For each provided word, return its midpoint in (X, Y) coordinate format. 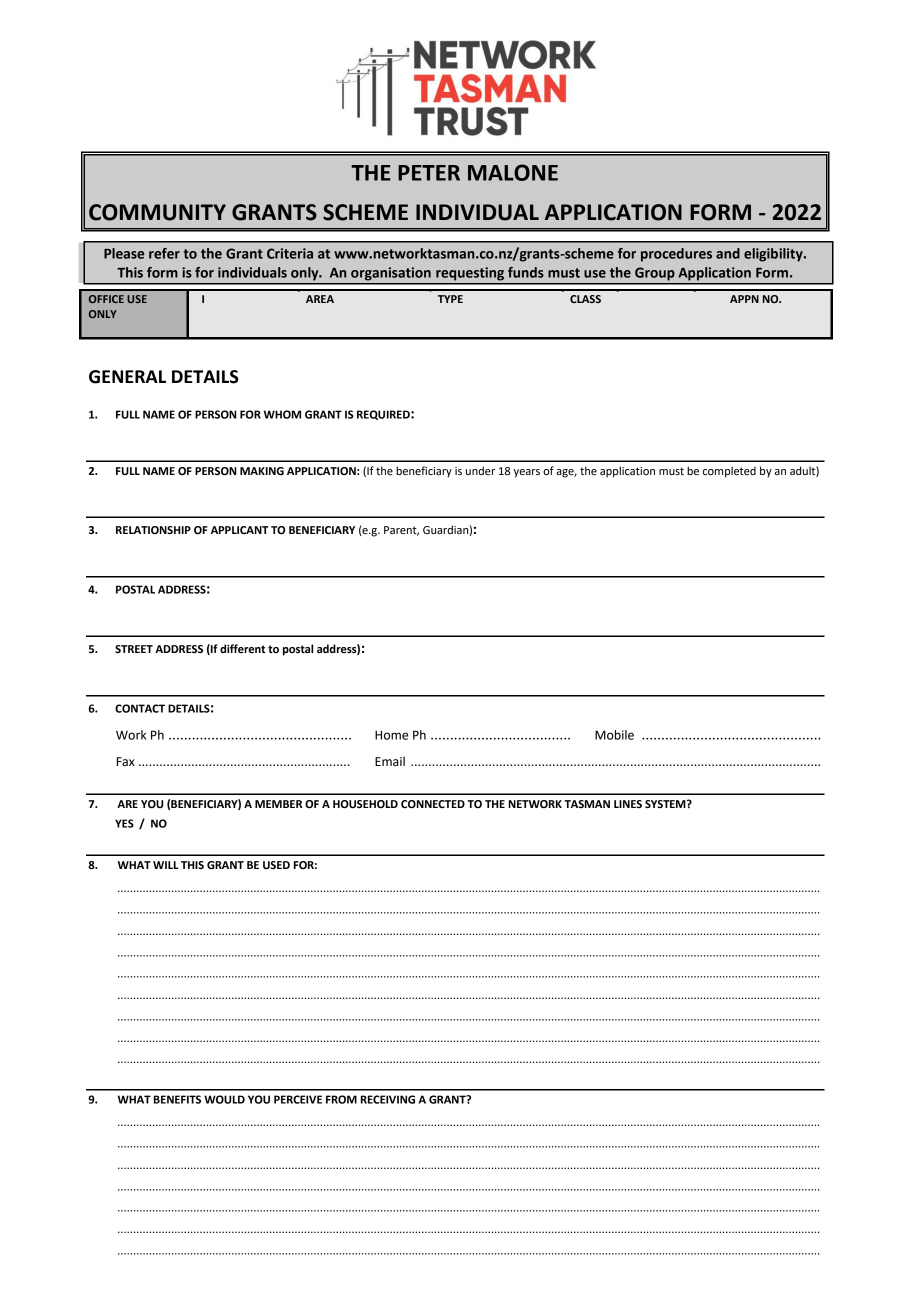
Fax (126, 762)
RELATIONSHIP (153, 530)
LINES (628, 804)
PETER (429, 173)
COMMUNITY (157, 212)
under (480, 470)
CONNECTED (433, 804)
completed (729, 472)
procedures (676, 255)
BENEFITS (177, 1099)
